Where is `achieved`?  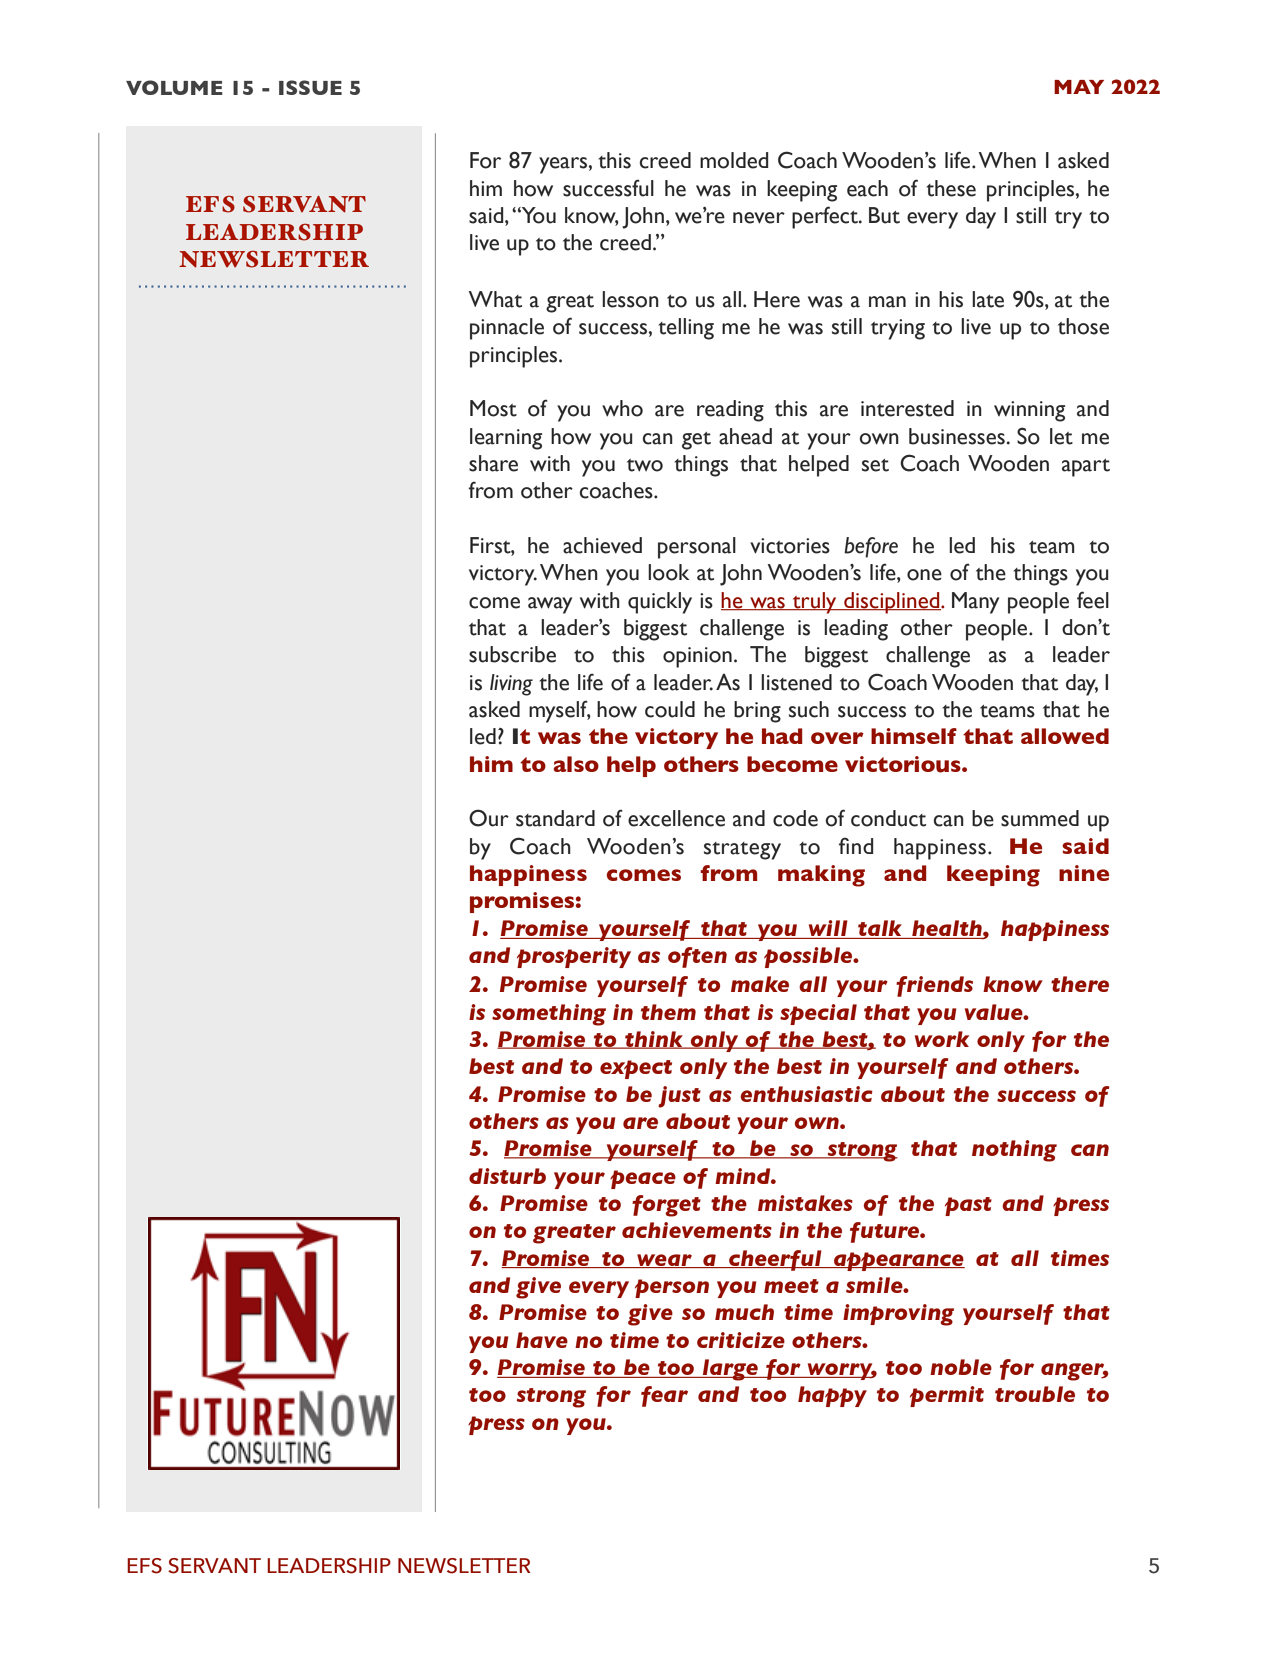 achieved is located at coordinates (602, 545).
